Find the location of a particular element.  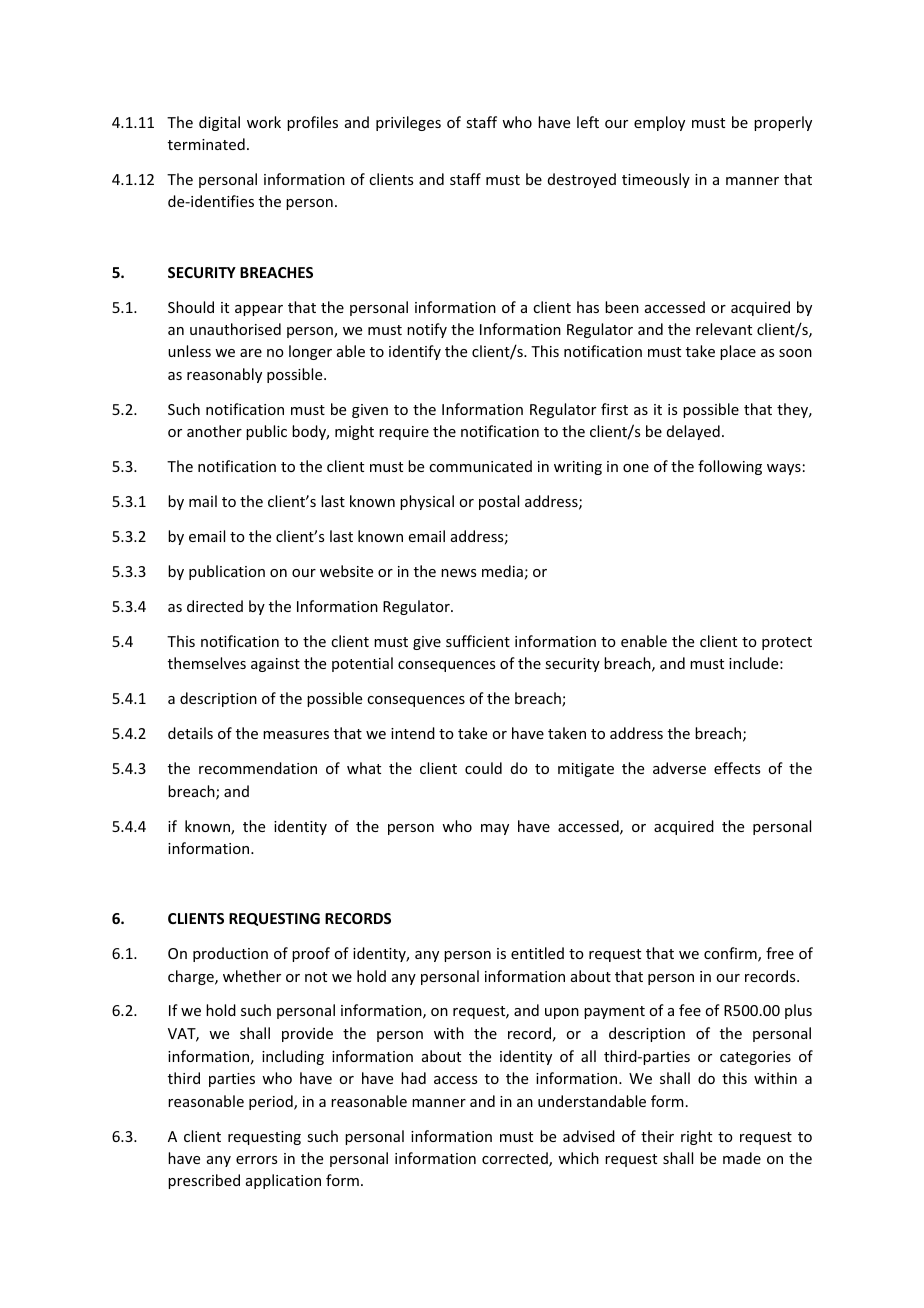

against is located at coordinates (275, 665).
